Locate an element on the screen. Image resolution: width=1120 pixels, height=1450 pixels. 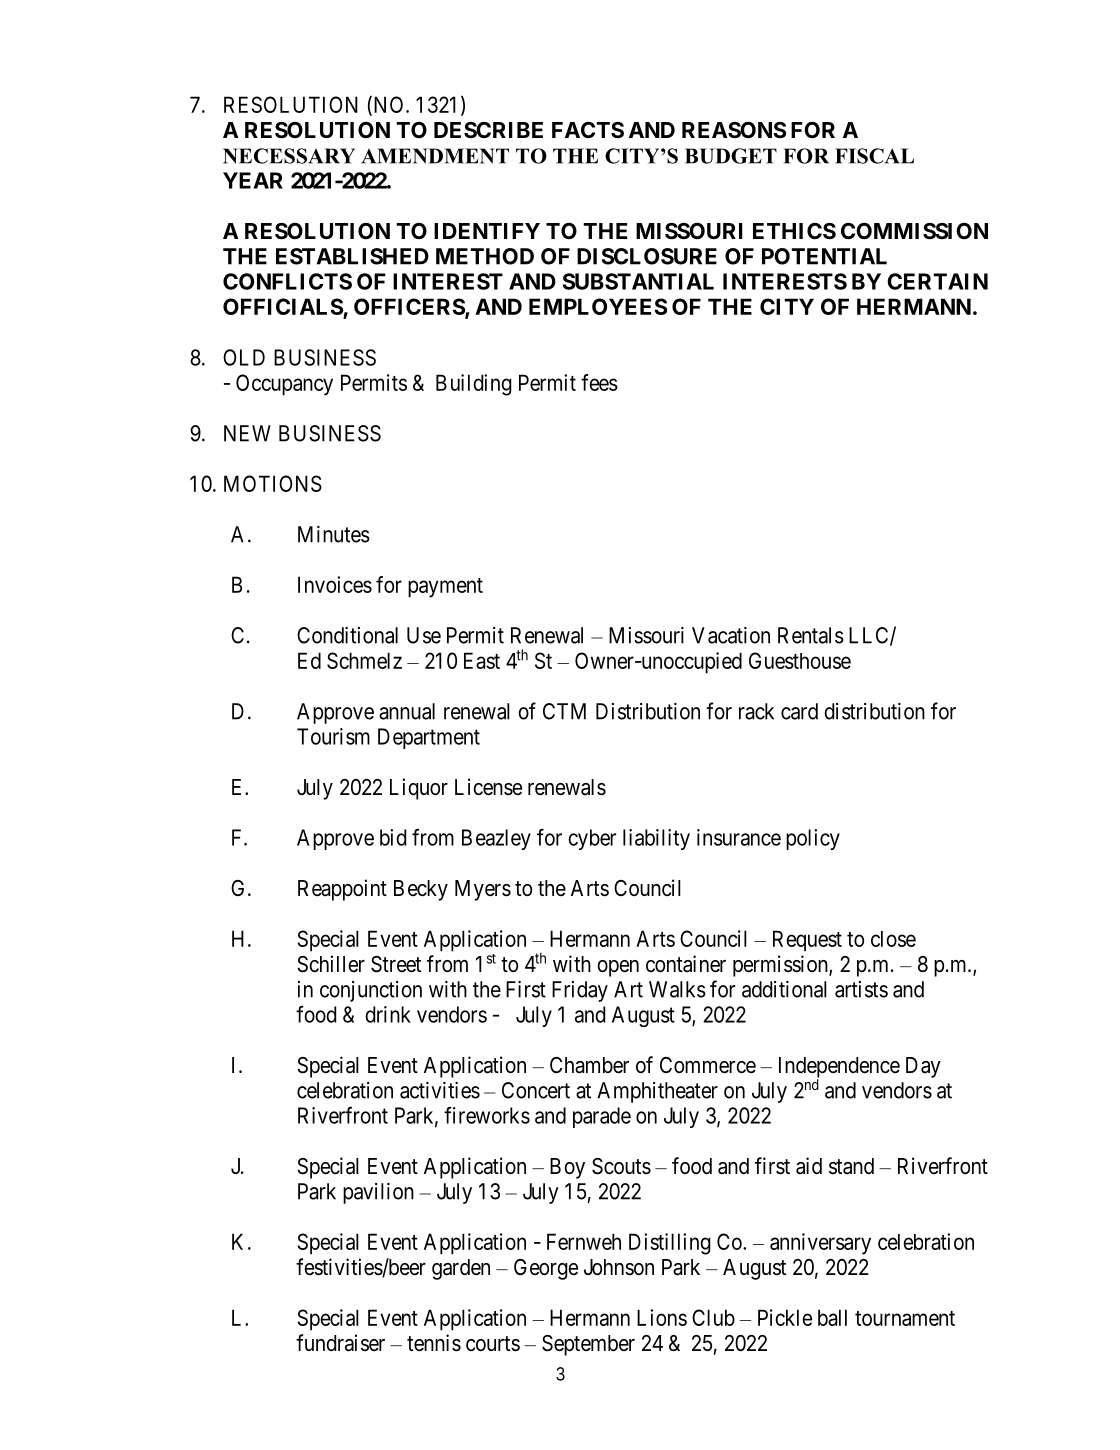
ball is located at coordinates (832, 1317).
